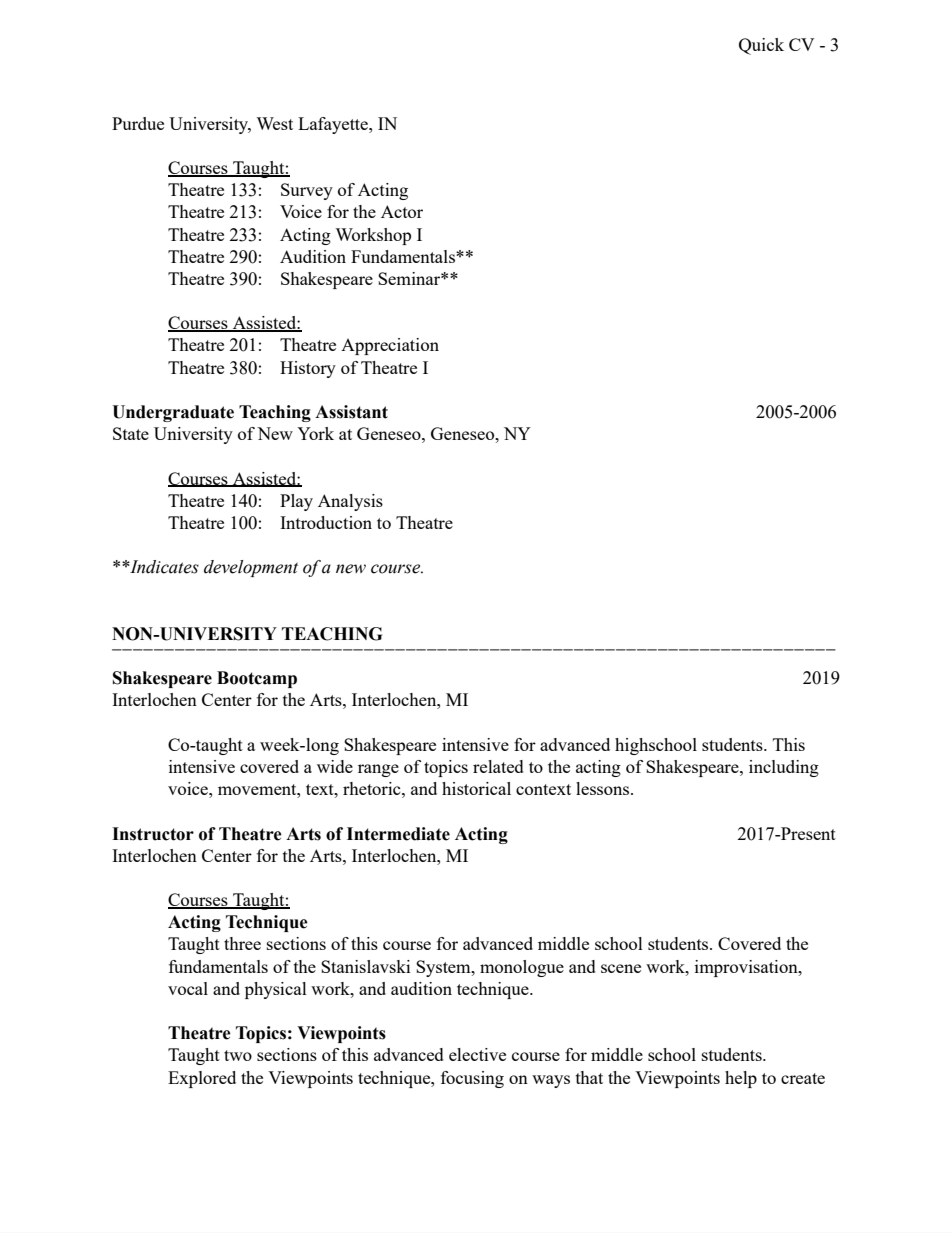  Describe the element at coordinates (307, 191) in the document. I see `Survey` at that location.
